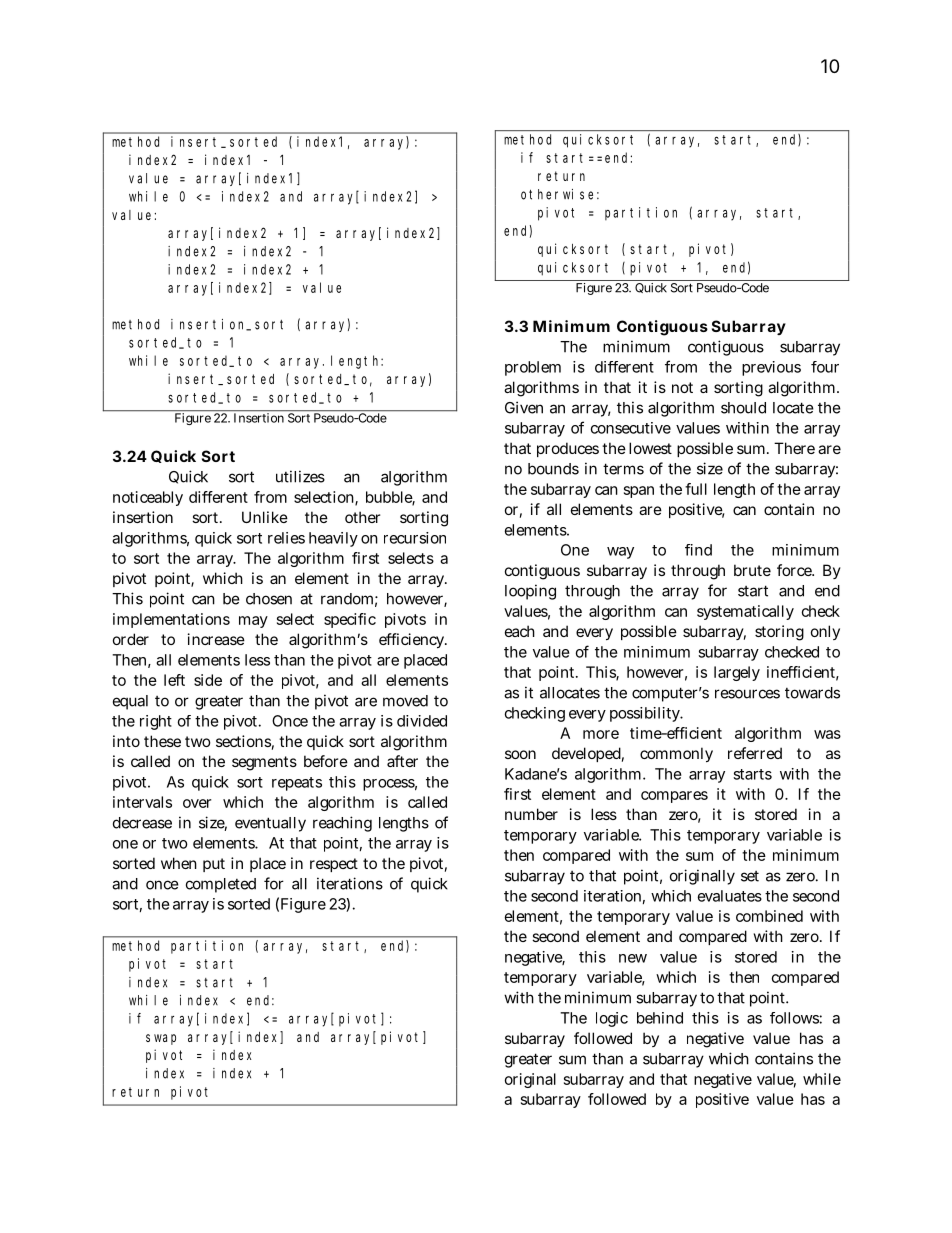 The image size is (952, 1233). What do you see at coordinates (179, 863) in the screenshot?
I see `when` at bounding box center [179, 863].
